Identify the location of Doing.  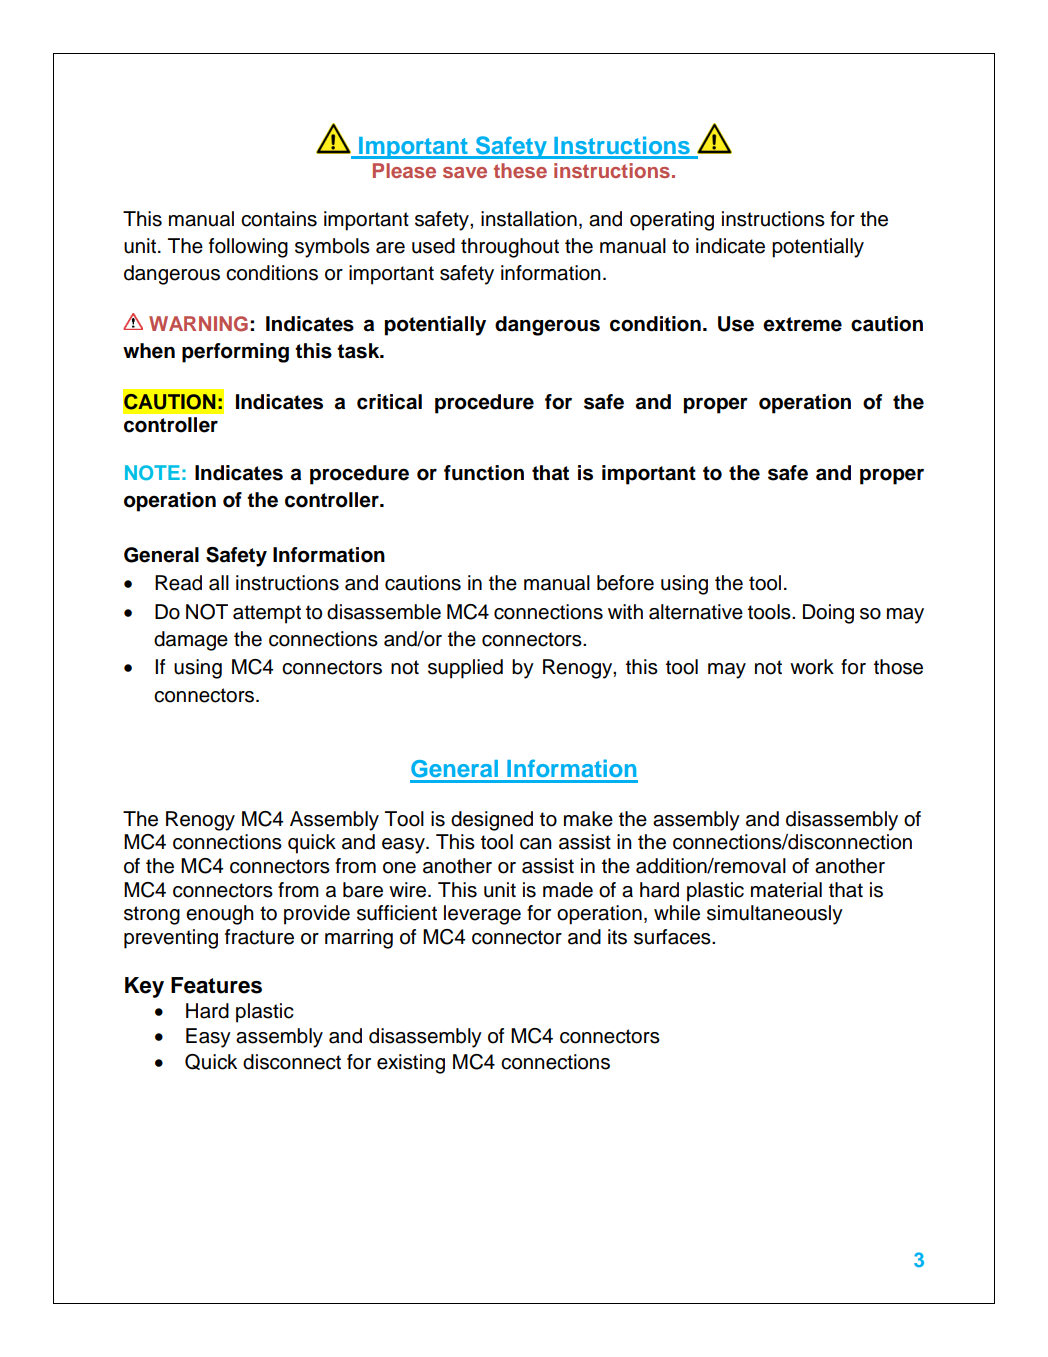
(828, 614).
